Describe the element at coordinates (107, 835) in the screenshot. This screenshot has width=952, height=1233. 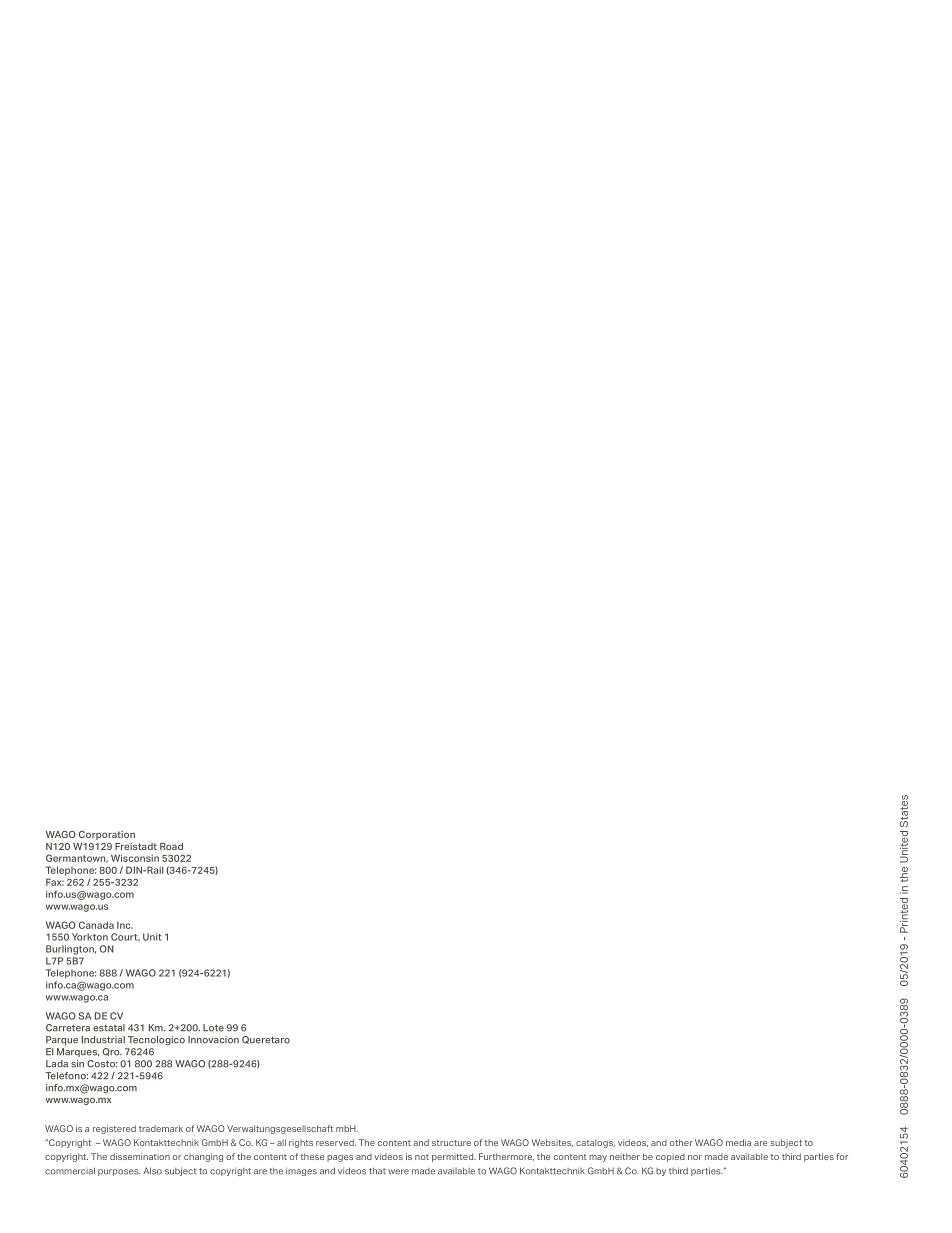
I see `Corporation` at that location.
